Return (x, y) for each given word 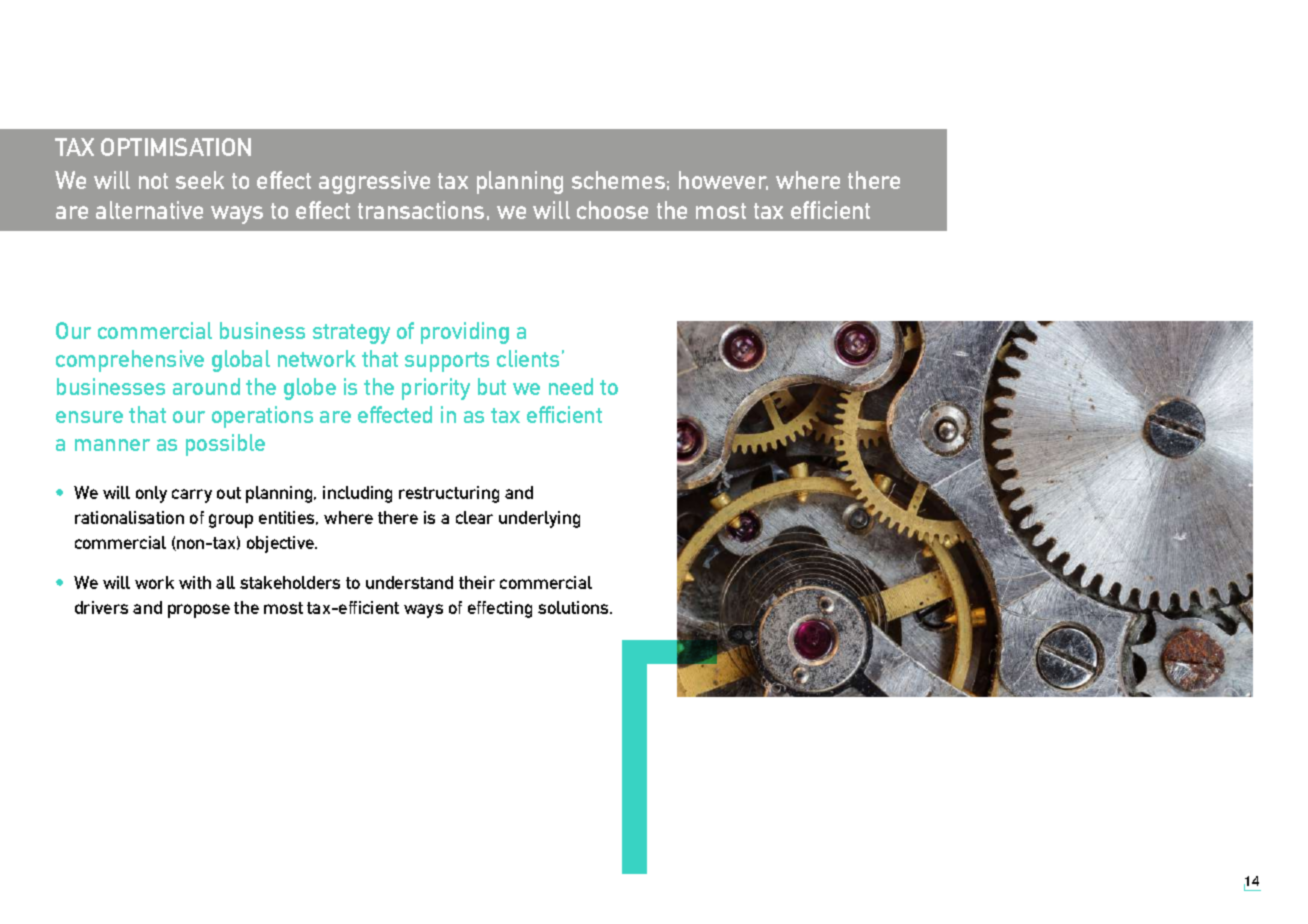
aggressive (374, 182)
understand (409, 582)
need (571, 386)
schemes (618, 180)
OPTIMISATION (176, 147)
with (195, 582)
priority (436, 389)
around (206, 386)
